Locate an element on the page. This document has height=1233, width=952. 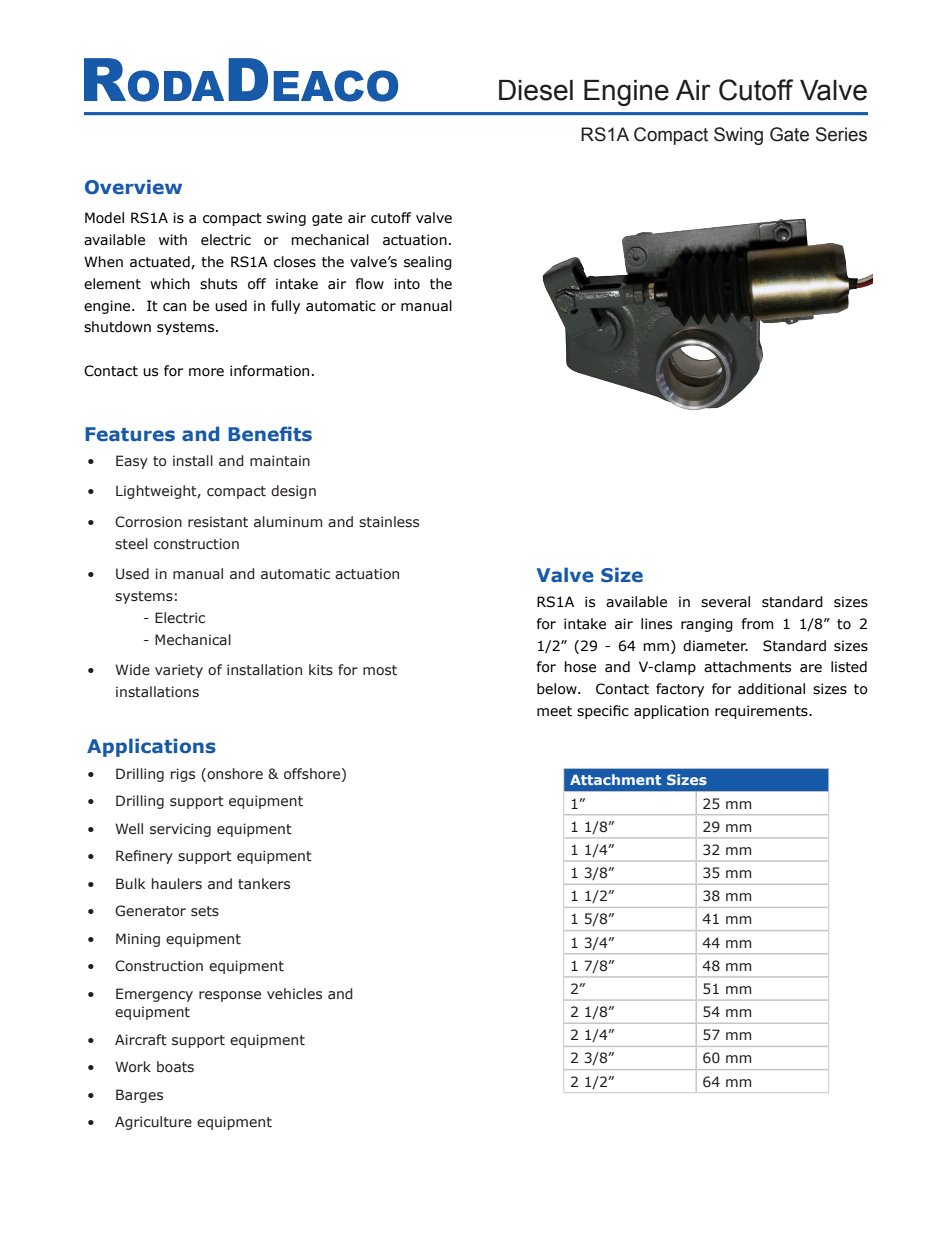
response is located at coordinates (230, 996).
